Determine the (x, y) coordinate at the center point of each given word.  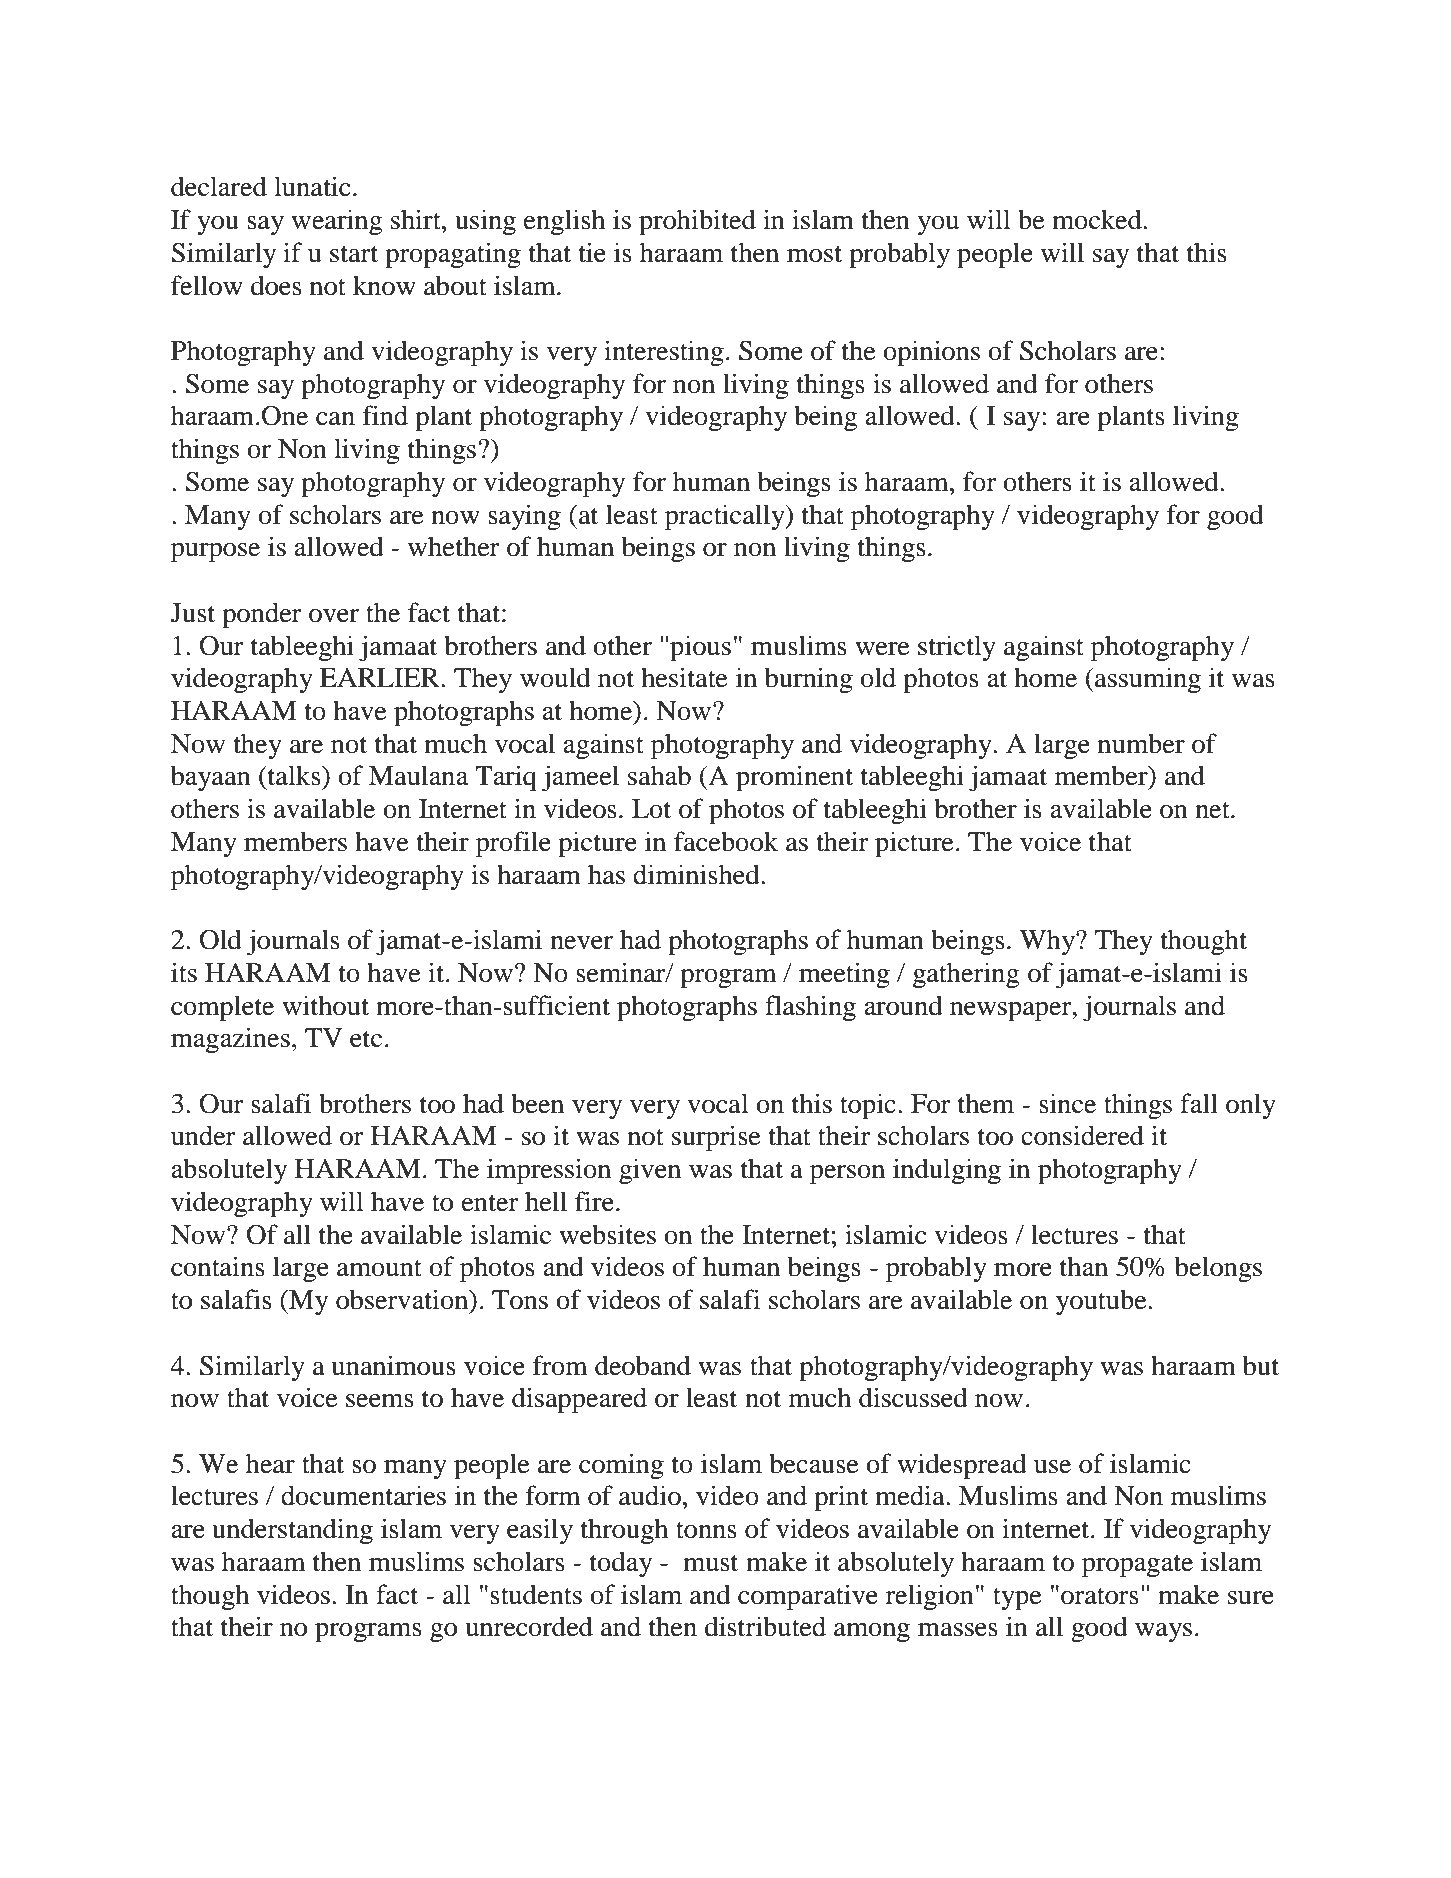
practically (726, 517)
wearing (336, 222)
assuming (1147, 680)
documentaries (363, 1495)
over (334, 616)
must (710, 1563)
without (325, 1005)
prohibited (697, 222)
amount (379, 1268)
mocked (1098, 219)
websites (607, 1234)
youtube (1102, 1302)
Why (1048, 942)
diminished (697, 874)
